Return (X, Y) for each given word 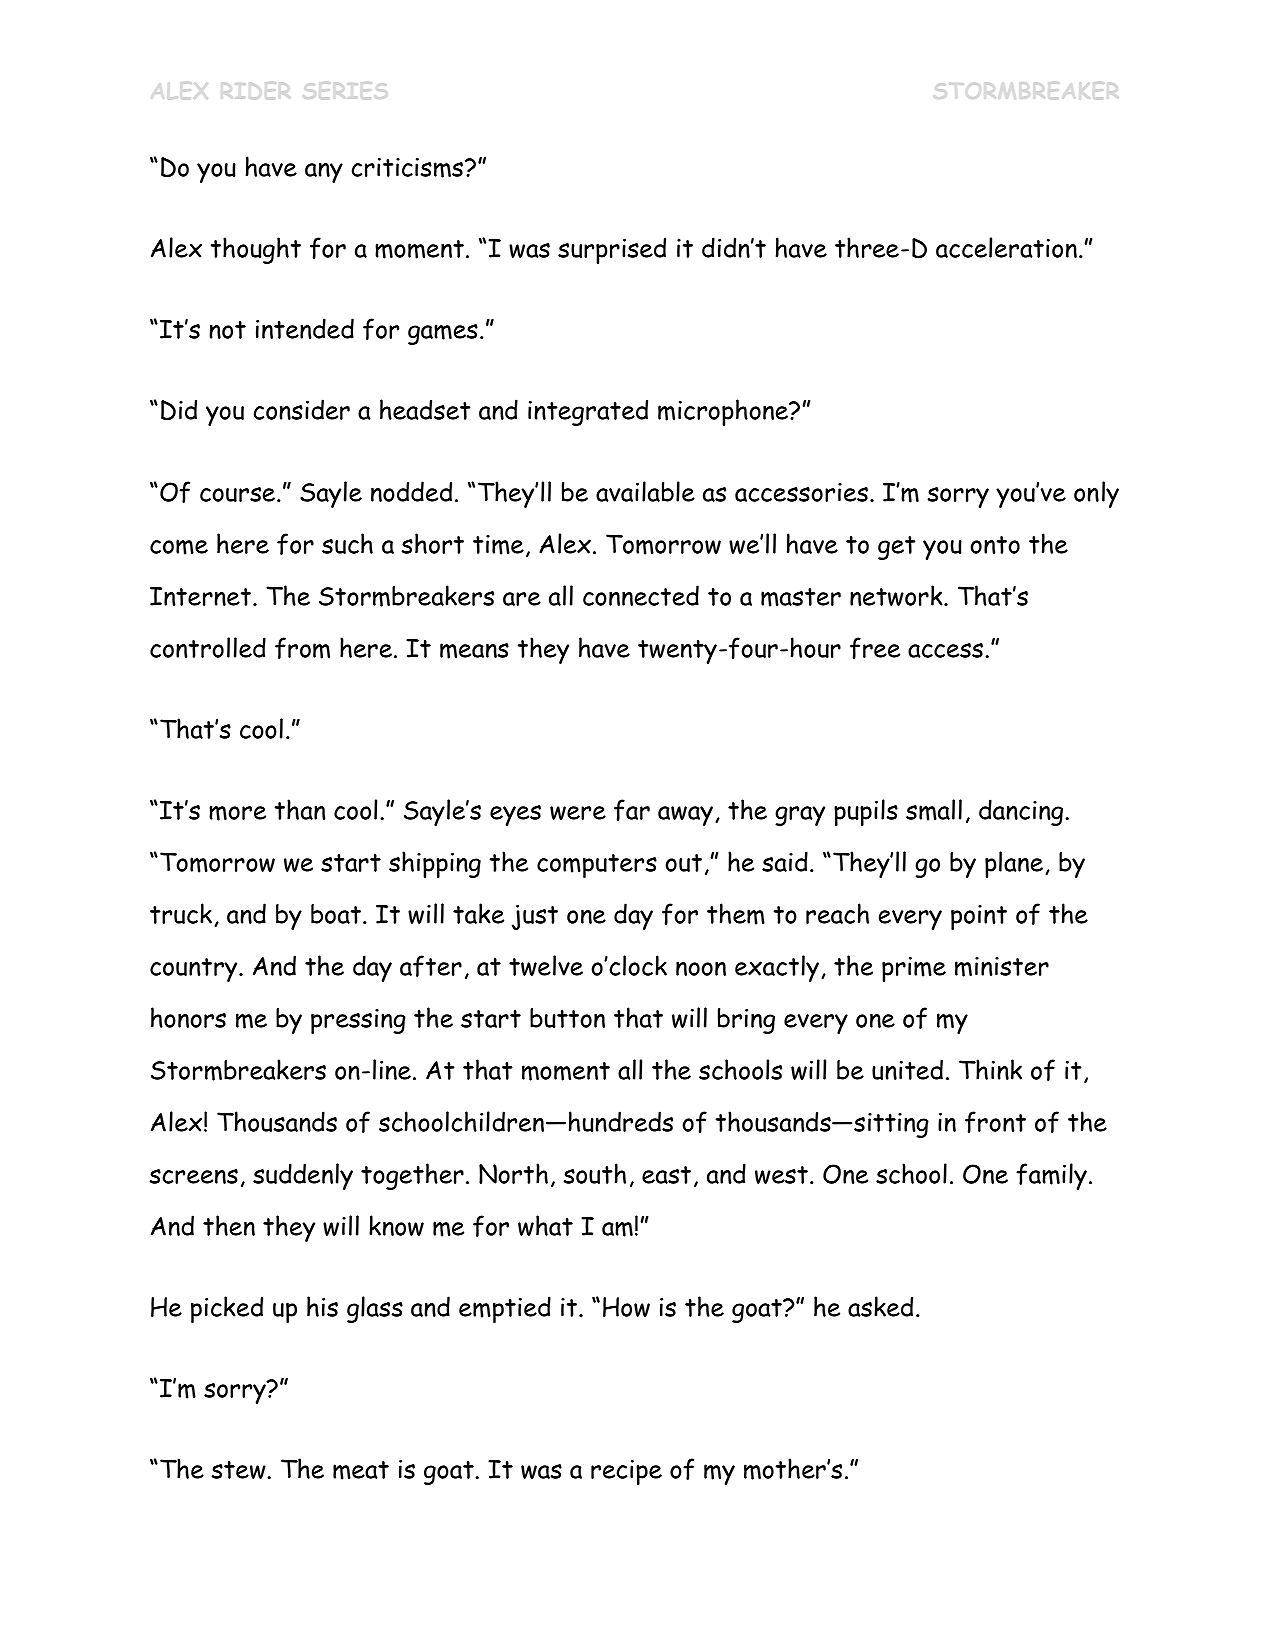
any (324, 173)
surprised (612, 250)
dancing (1022, 812)
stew (240, 1470)
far (632, 810)
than (300, 809)
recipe (626, 1472)
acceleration (1006, 247)
